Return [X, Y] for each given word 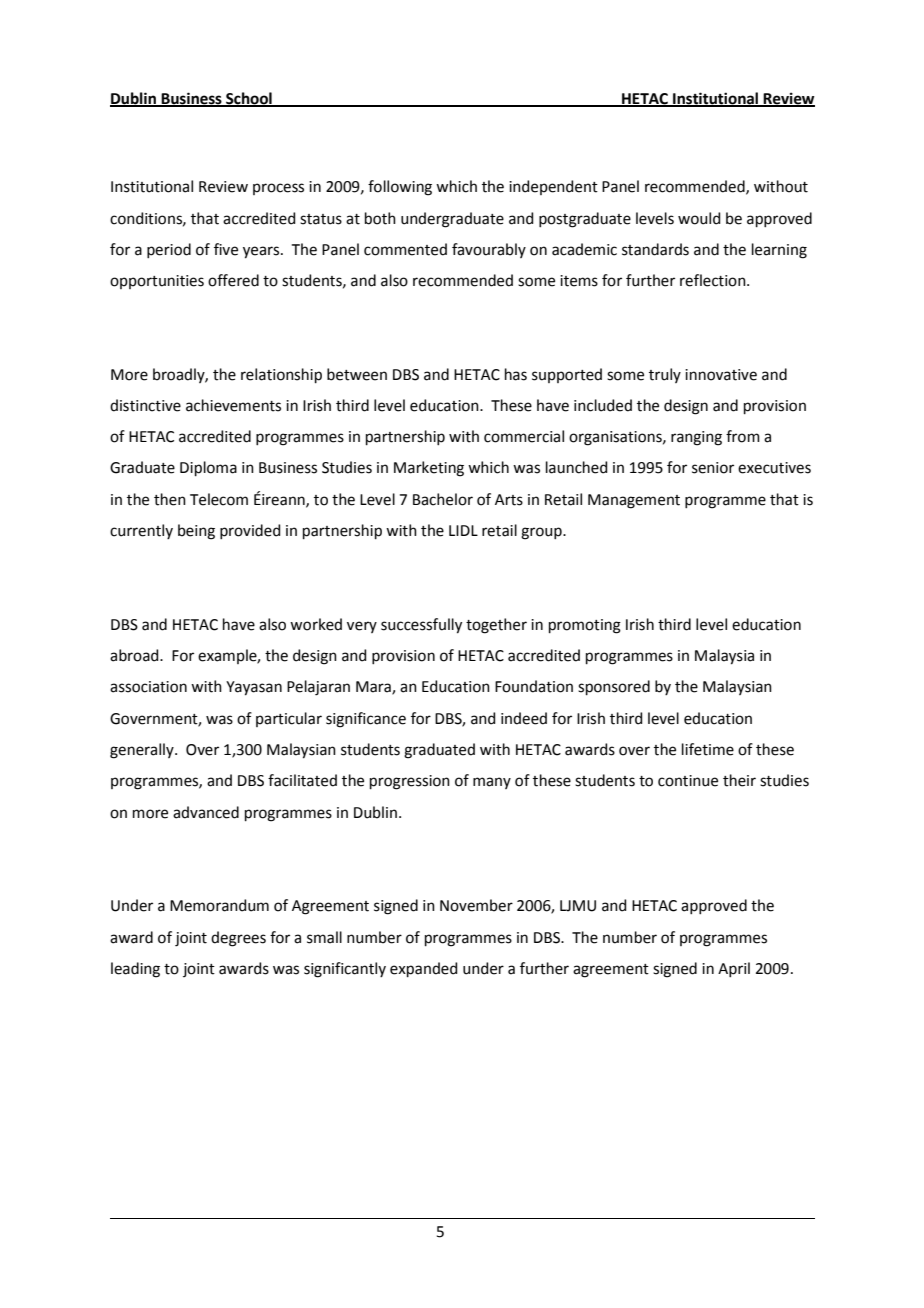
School [249, 99]
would [699, 218]
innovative [721, 375]
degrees [238, 939]
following [400, 188]
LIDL [463, 530]
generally [143, 751]
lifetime [708, 749]
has [516, 374]
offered [233, 280]
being [196, 532]
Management [634, 501]
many [492, 783]
